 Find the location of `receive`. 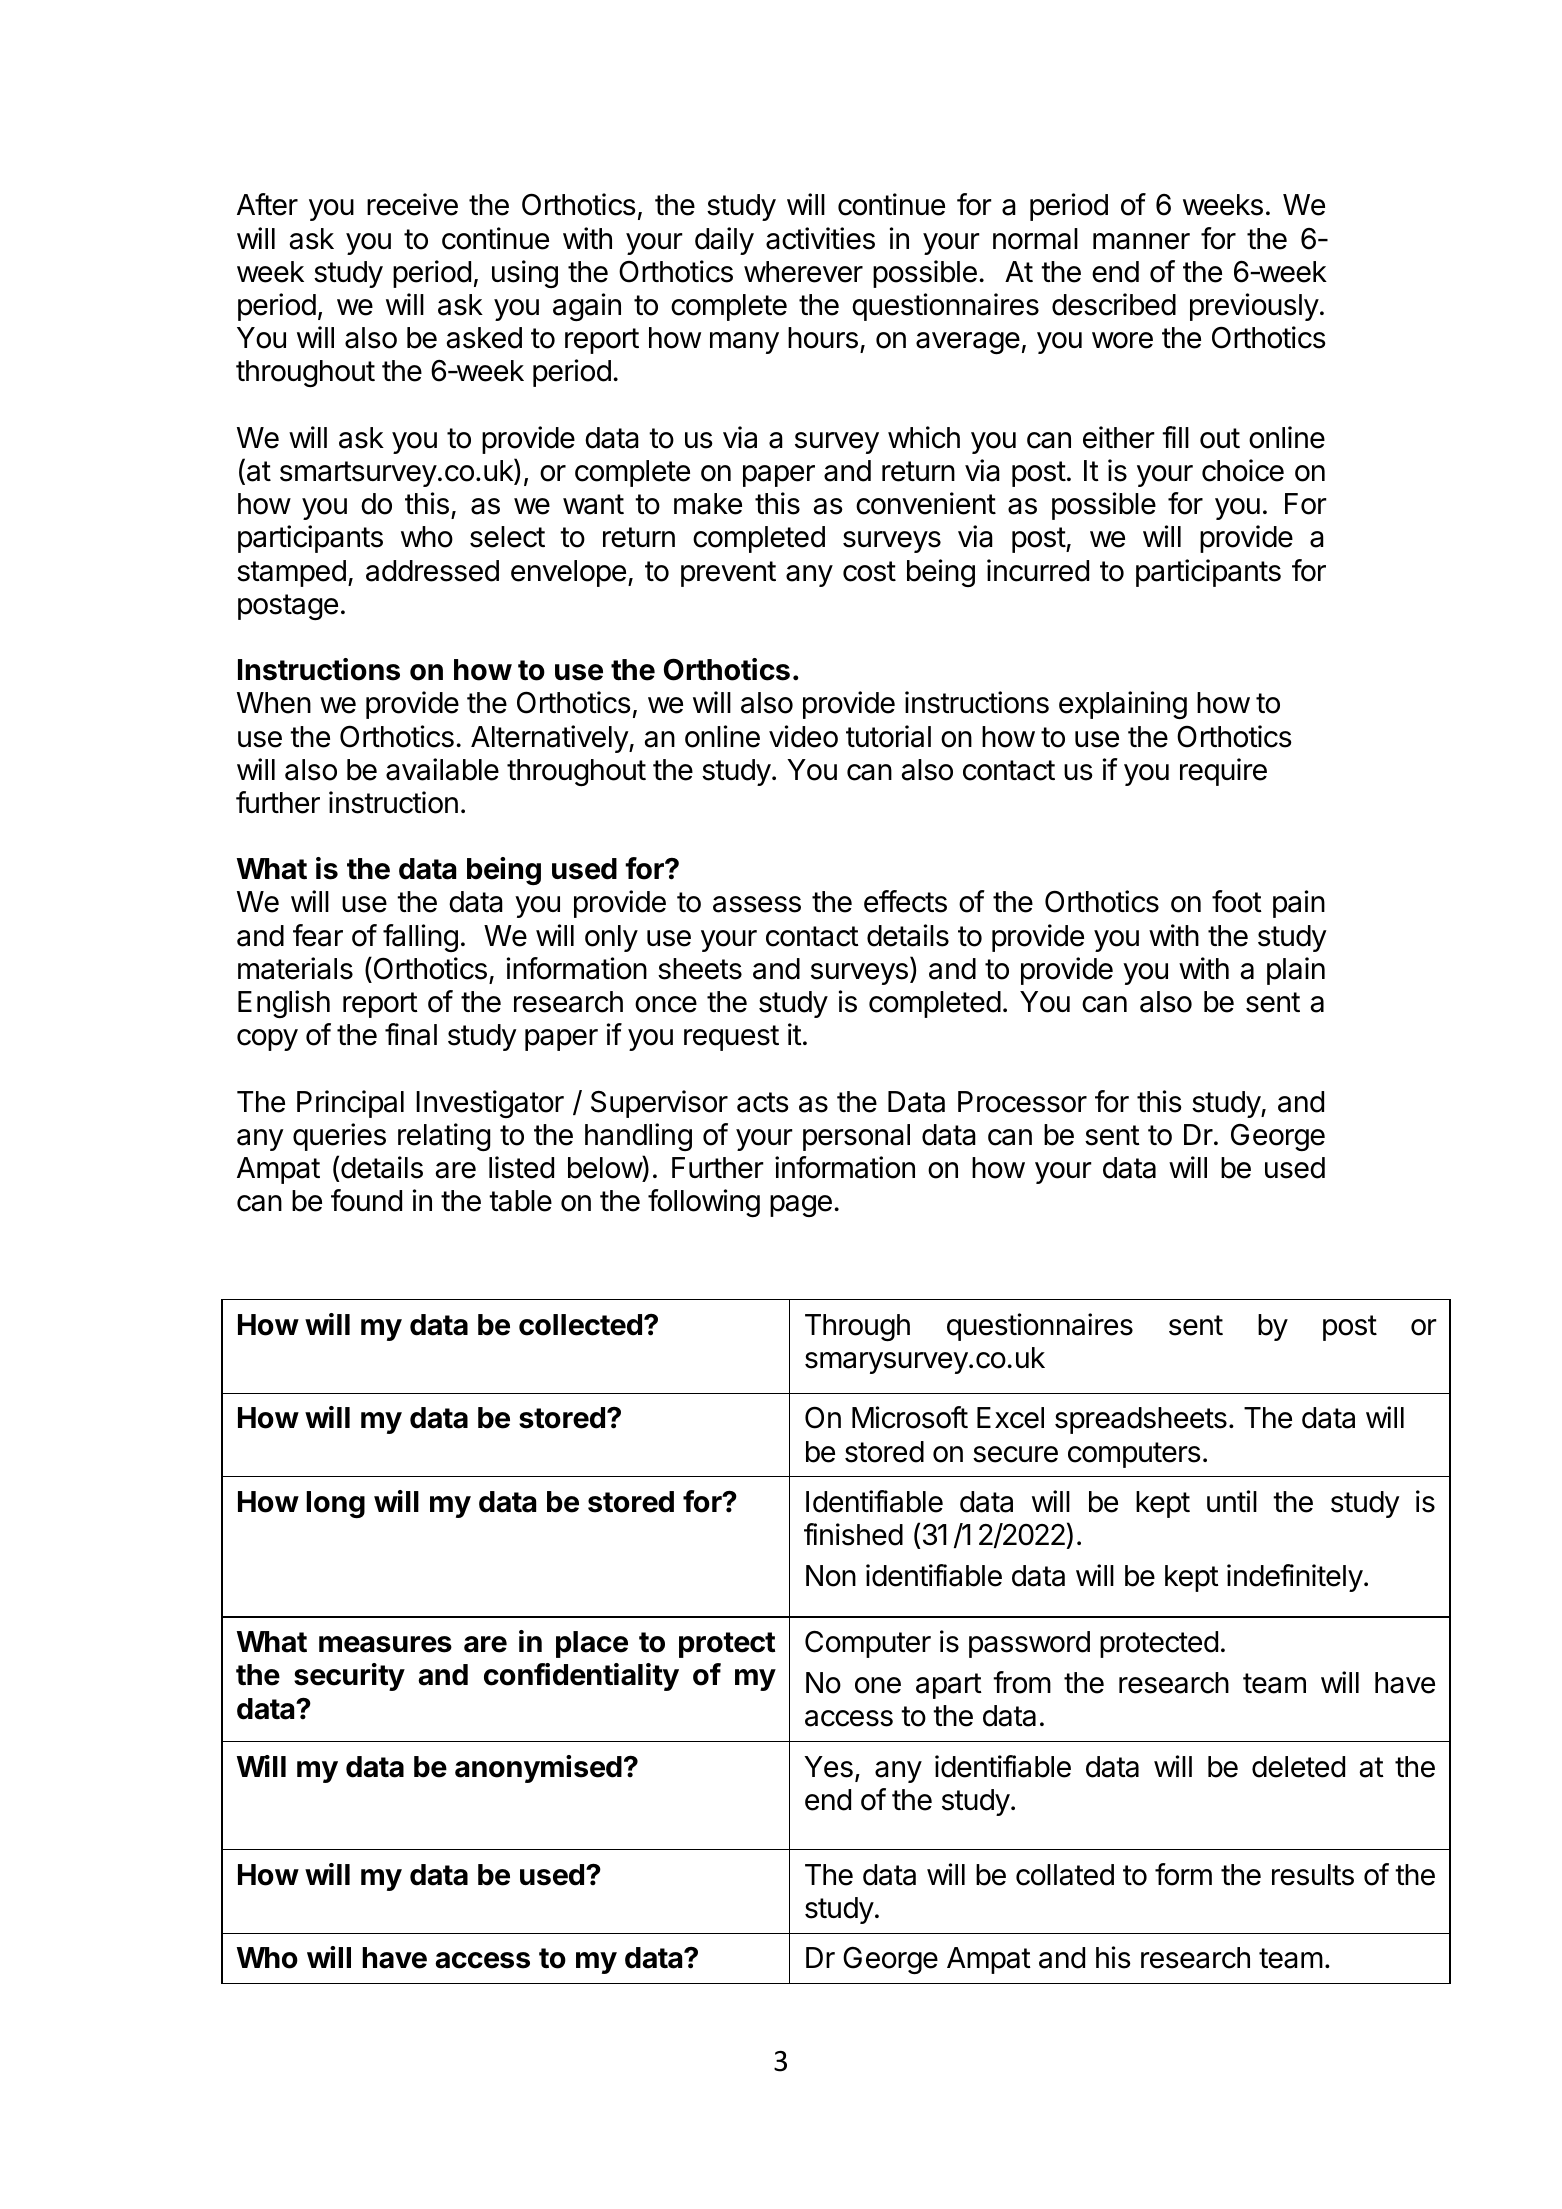

receive is located at coordinates (412, 204).
